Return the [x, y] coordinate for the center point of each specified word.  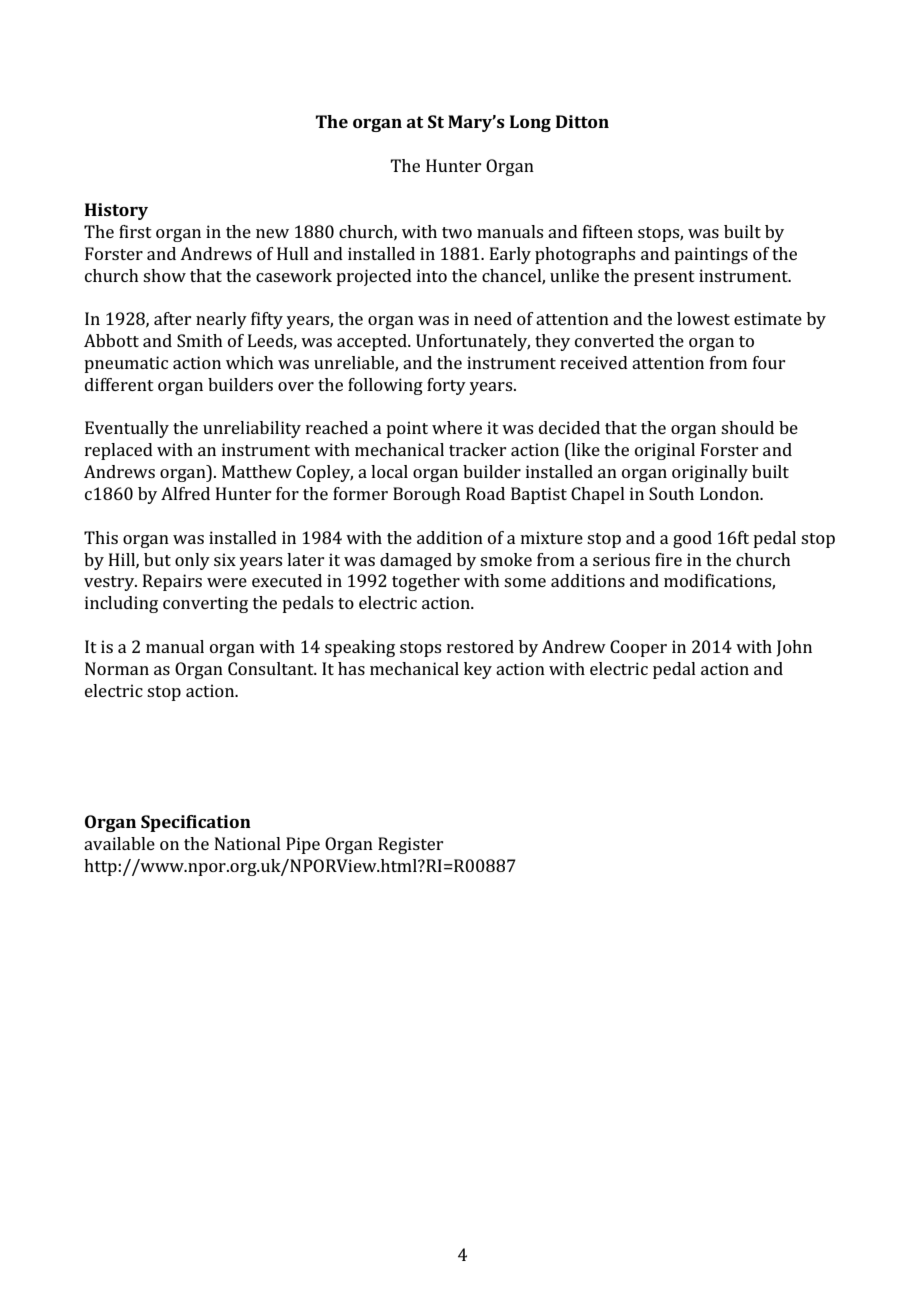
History [116, 211]
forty [446, 386]
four [769, 362]
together [426, 582]
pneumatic [126, 364]
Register [410, 845]
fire [668, 559]
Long [530, 123]
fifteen [608, 231]
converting [205, 604]
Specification [196, 823]
